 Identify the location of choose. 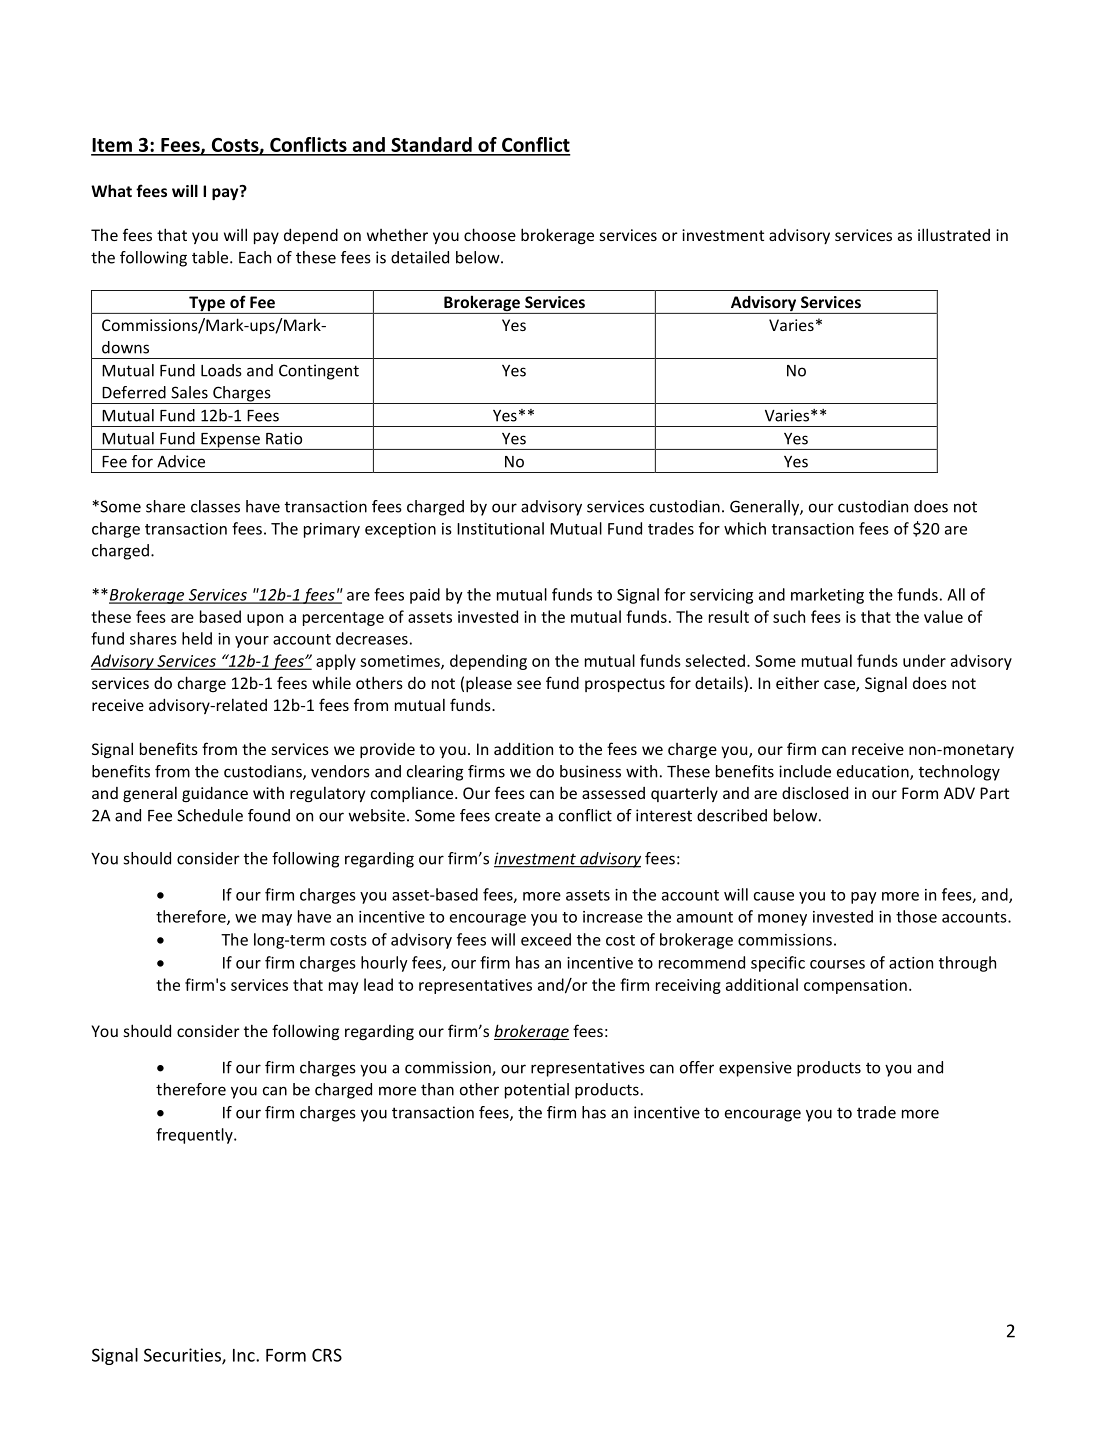
(490, 234).
